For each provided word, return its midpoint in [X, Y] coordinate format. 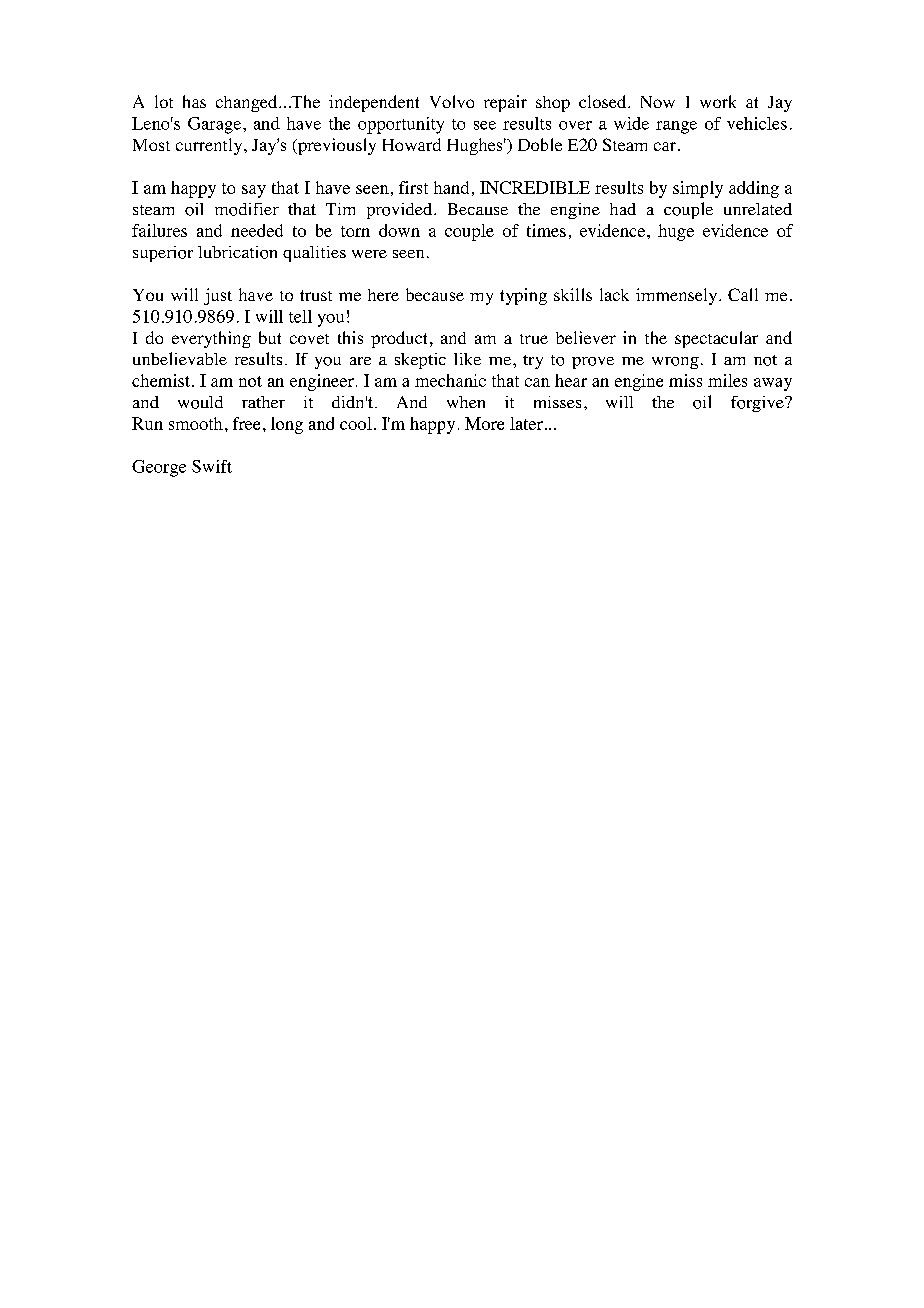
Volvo [452, 101]
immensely [678, 296]
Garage [214, 125]
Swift [212, 466]
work [718, 101]
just [218, 296]
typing [523, 296]
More [484, 423]
